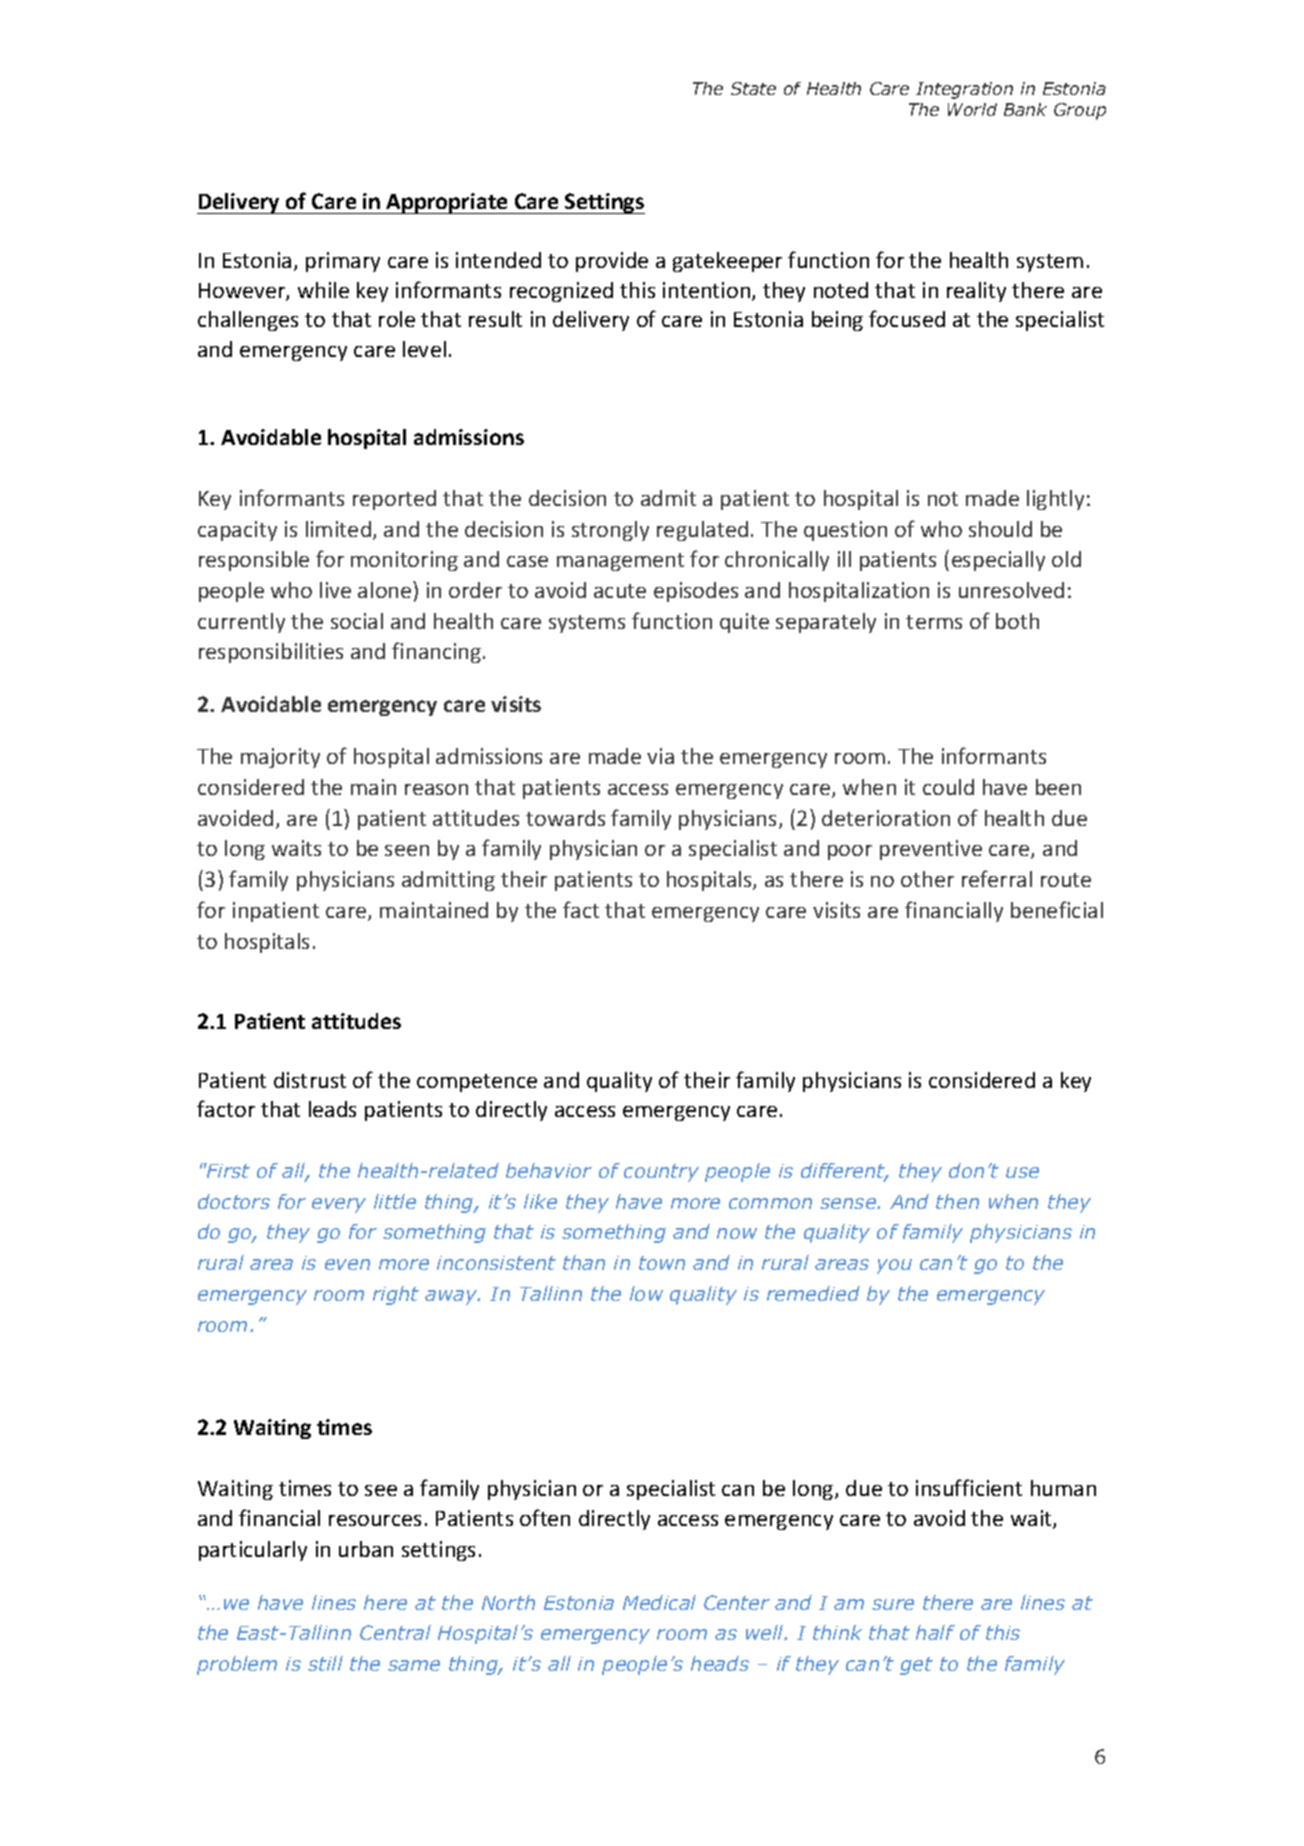  What do you see at coordinates (447, 203) in the document?
I see `Appropriate` at bounding box center [447, 203].
